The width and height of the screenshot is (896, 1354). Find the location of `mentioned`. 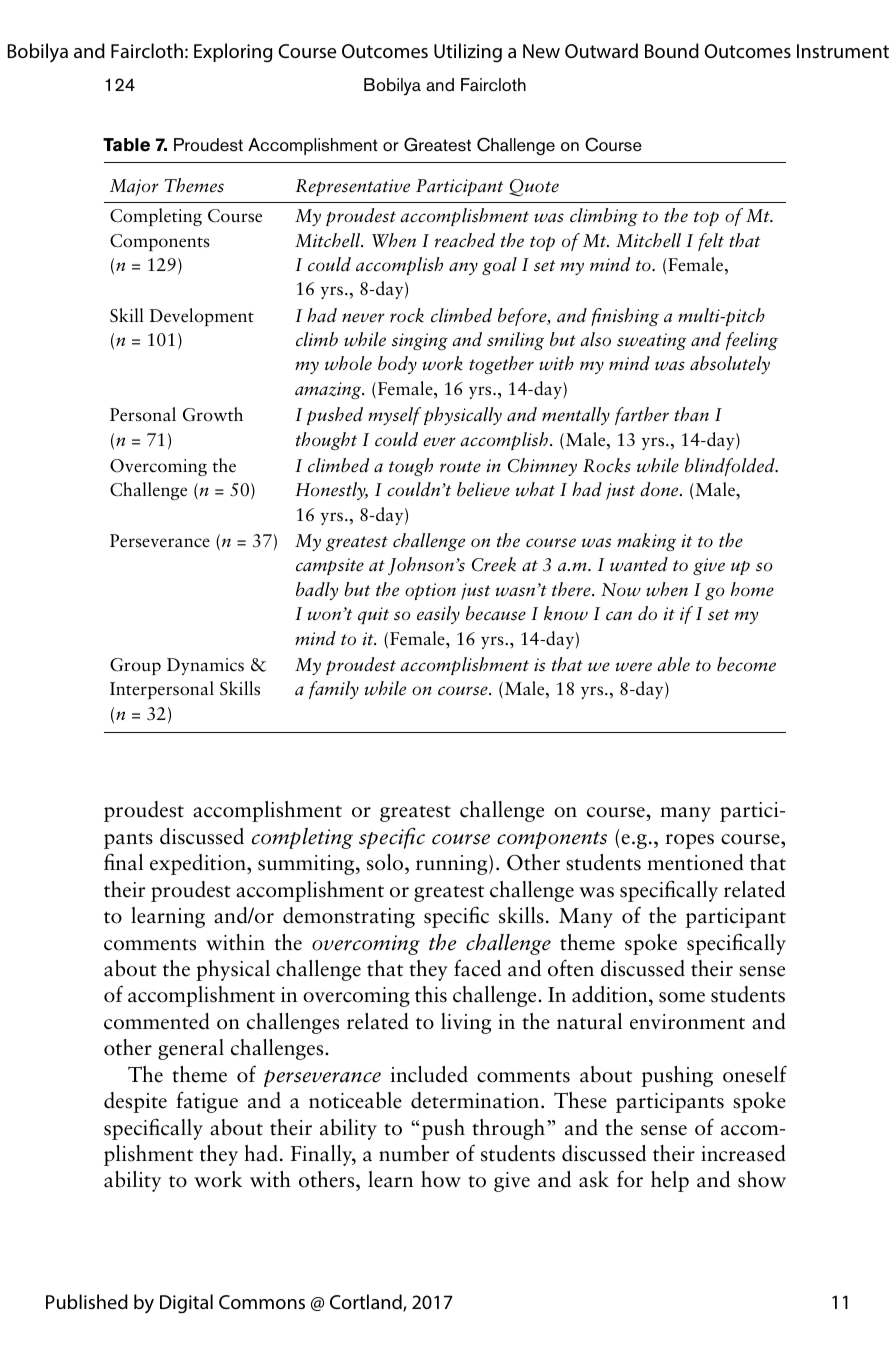

mentioned is located at coordinates (695, 862).
